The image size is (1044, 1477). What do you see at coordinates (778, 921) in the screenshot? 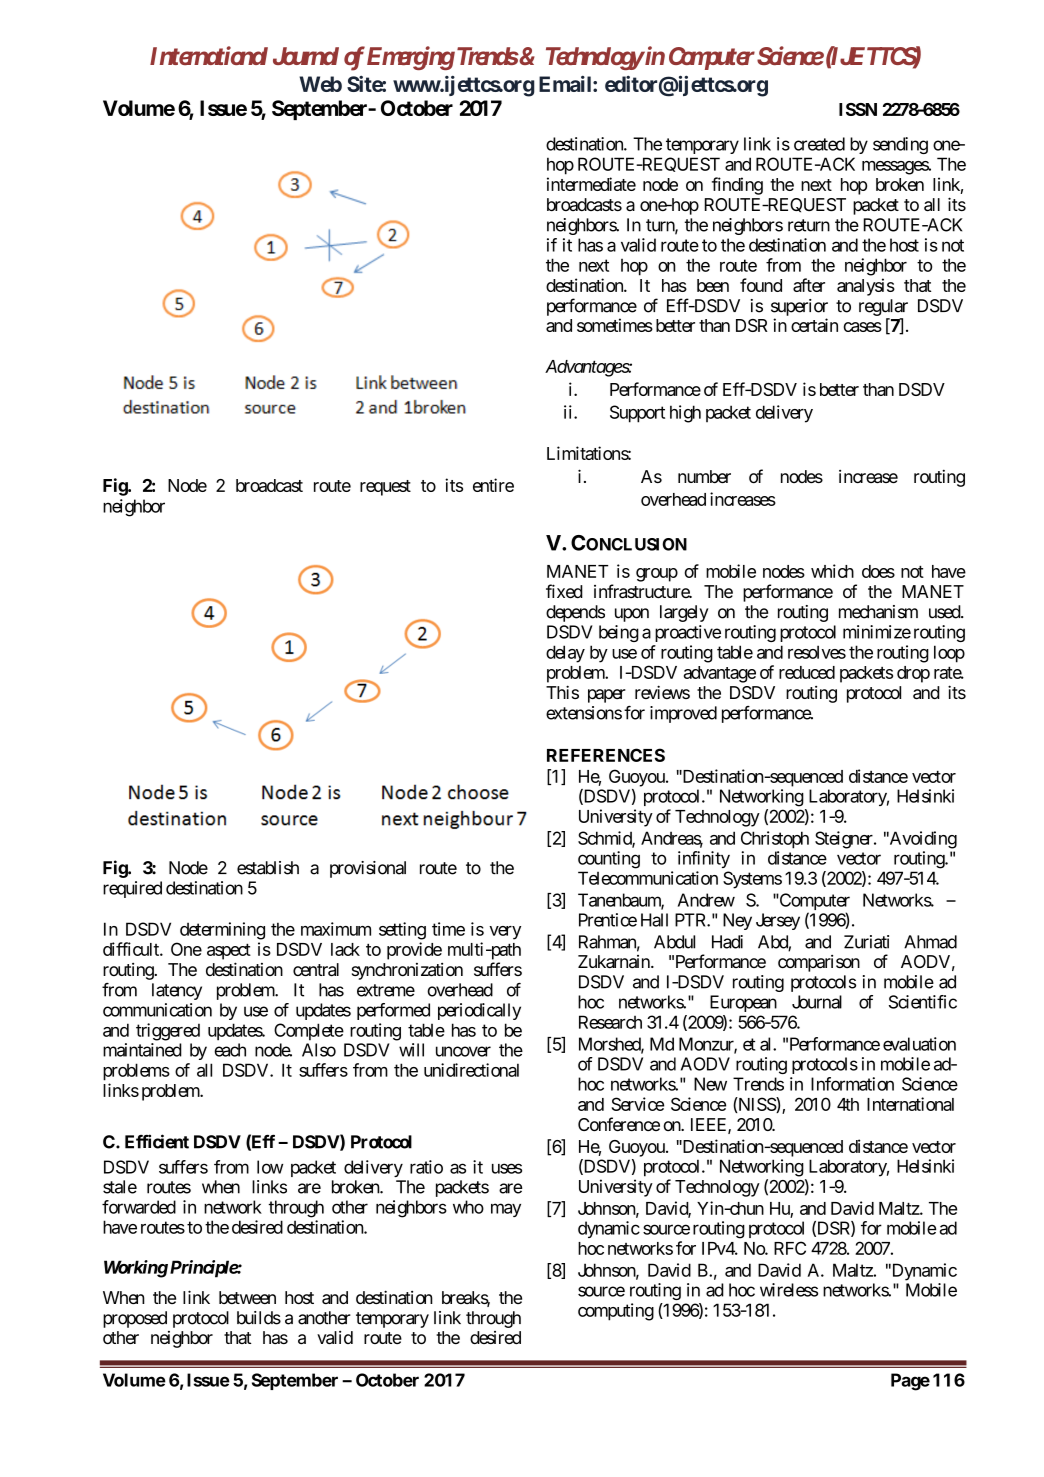
I see `Jersey` at bounding box center [778, 921].
